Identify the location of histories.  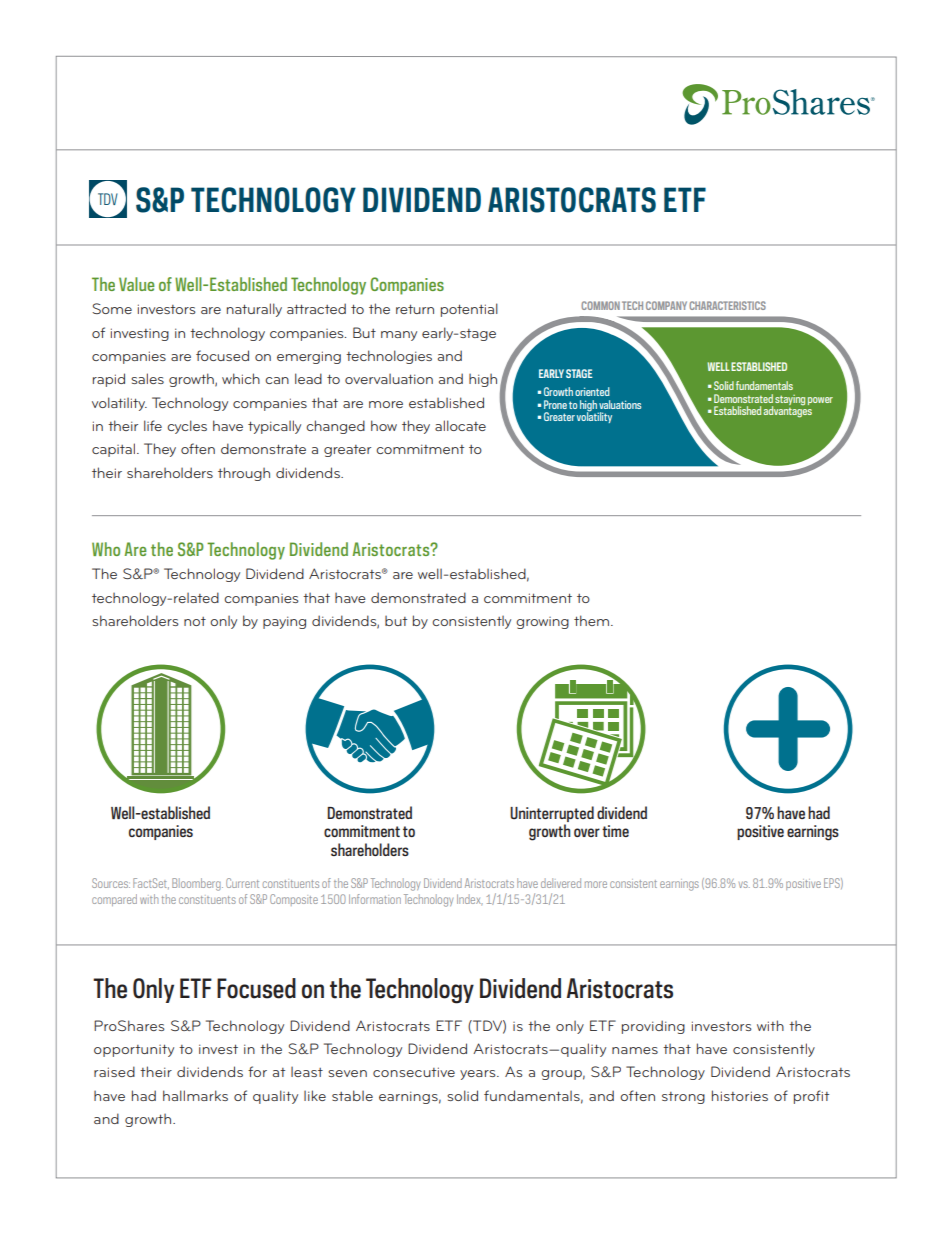
(740, 1095).
